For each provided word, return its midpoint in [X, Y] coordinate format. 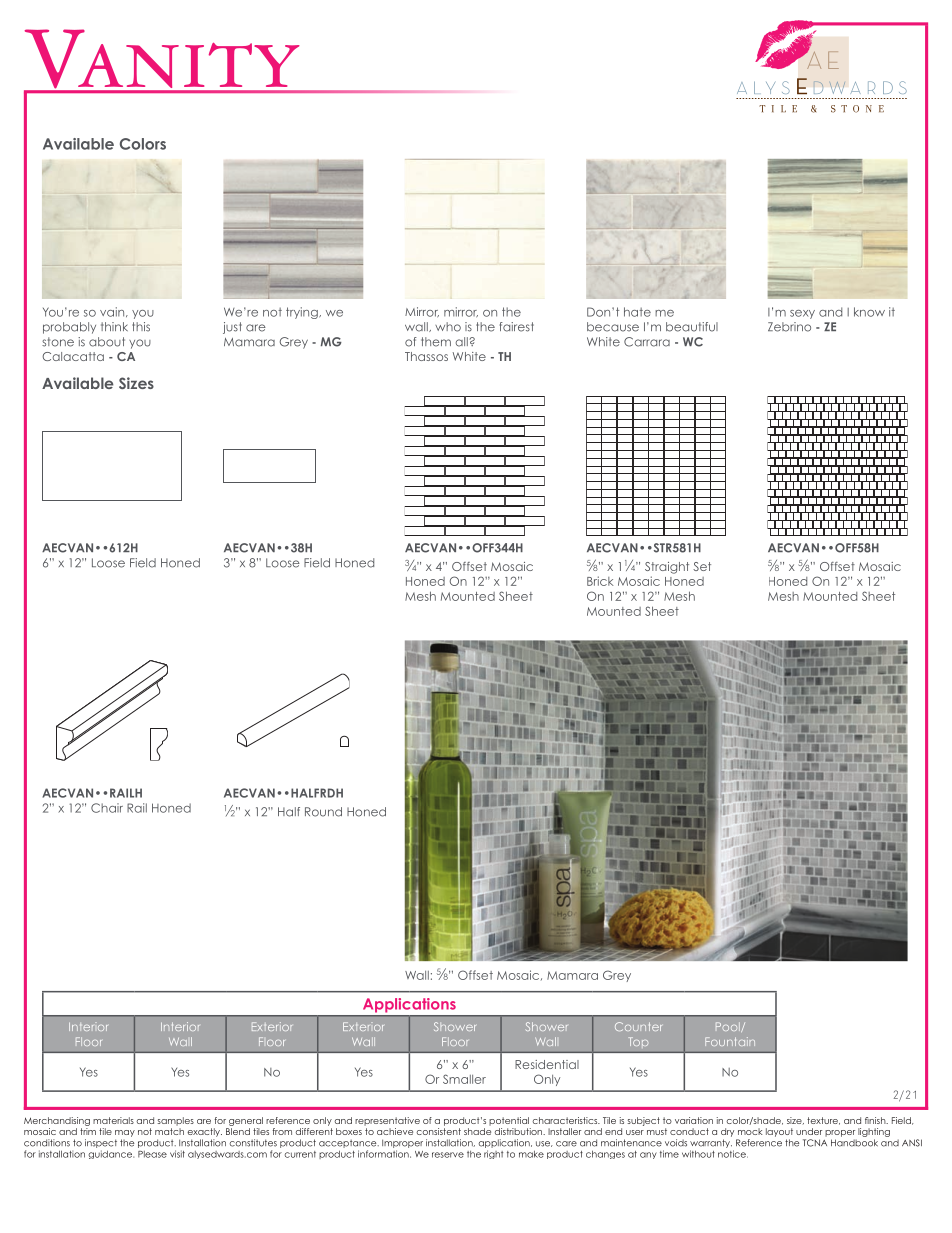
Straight [667, 568]
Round [323, 812]
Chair [107, 808]
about [107, 342]
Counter [638, 1026]
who [448, 327]
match [169, 1131]
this [141, 327]
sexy [802, 314]
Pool [729, 1027]
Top [638, 1042]
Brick [600, 581]
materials [113, 1120]
